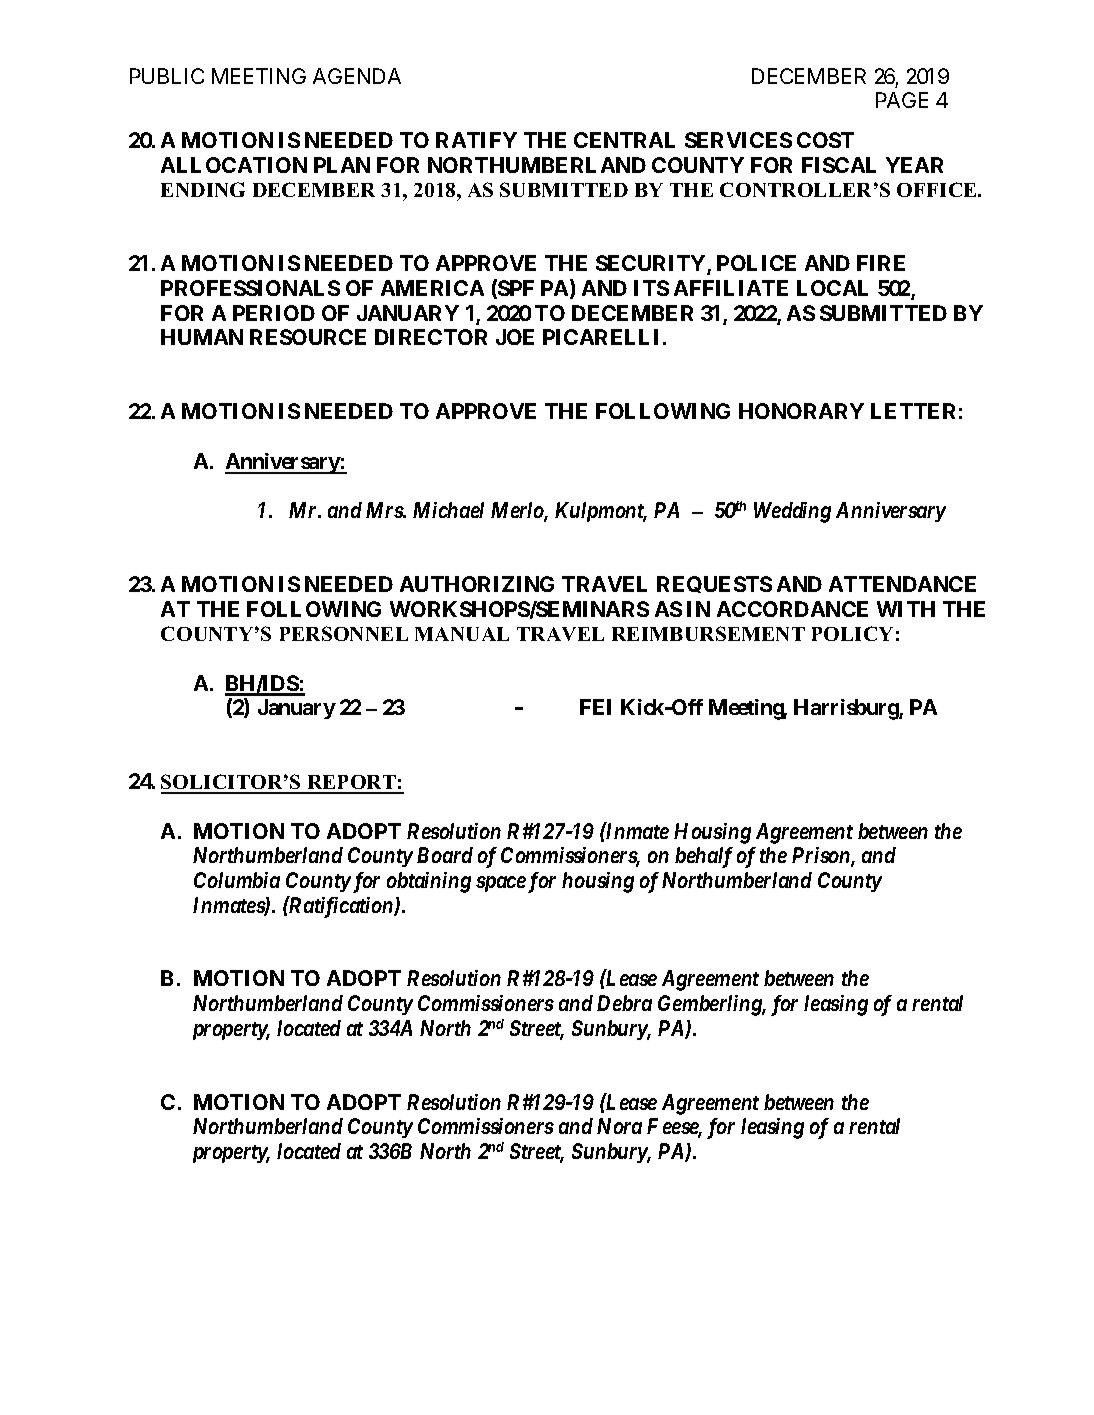  I want to click on RESOURCE, so click(308, 337).
